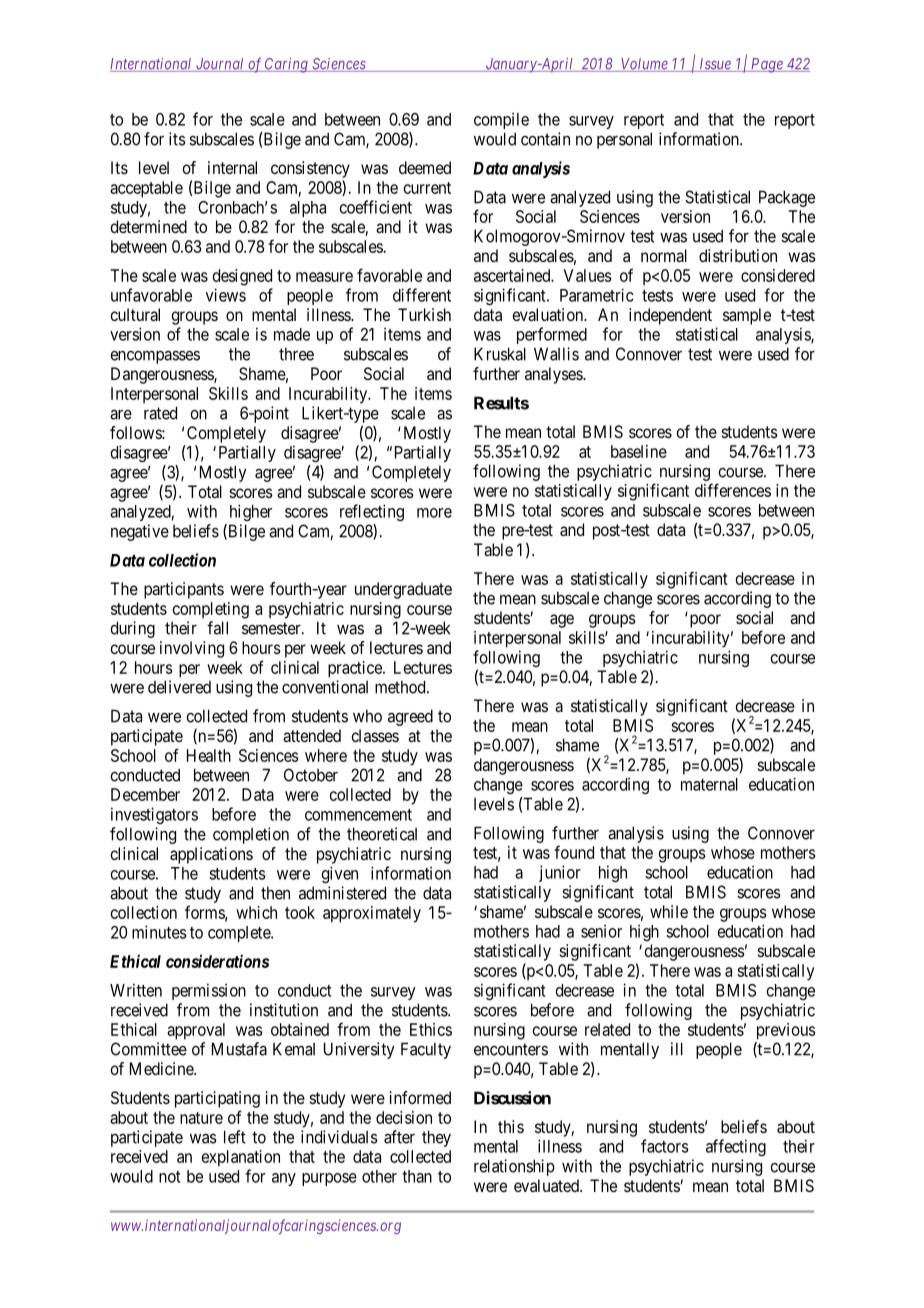 The image size is (924, 1308). What do you see at coordinates (235, 1137) in the image?
I see `left` at bounding box center [235, 1137].
